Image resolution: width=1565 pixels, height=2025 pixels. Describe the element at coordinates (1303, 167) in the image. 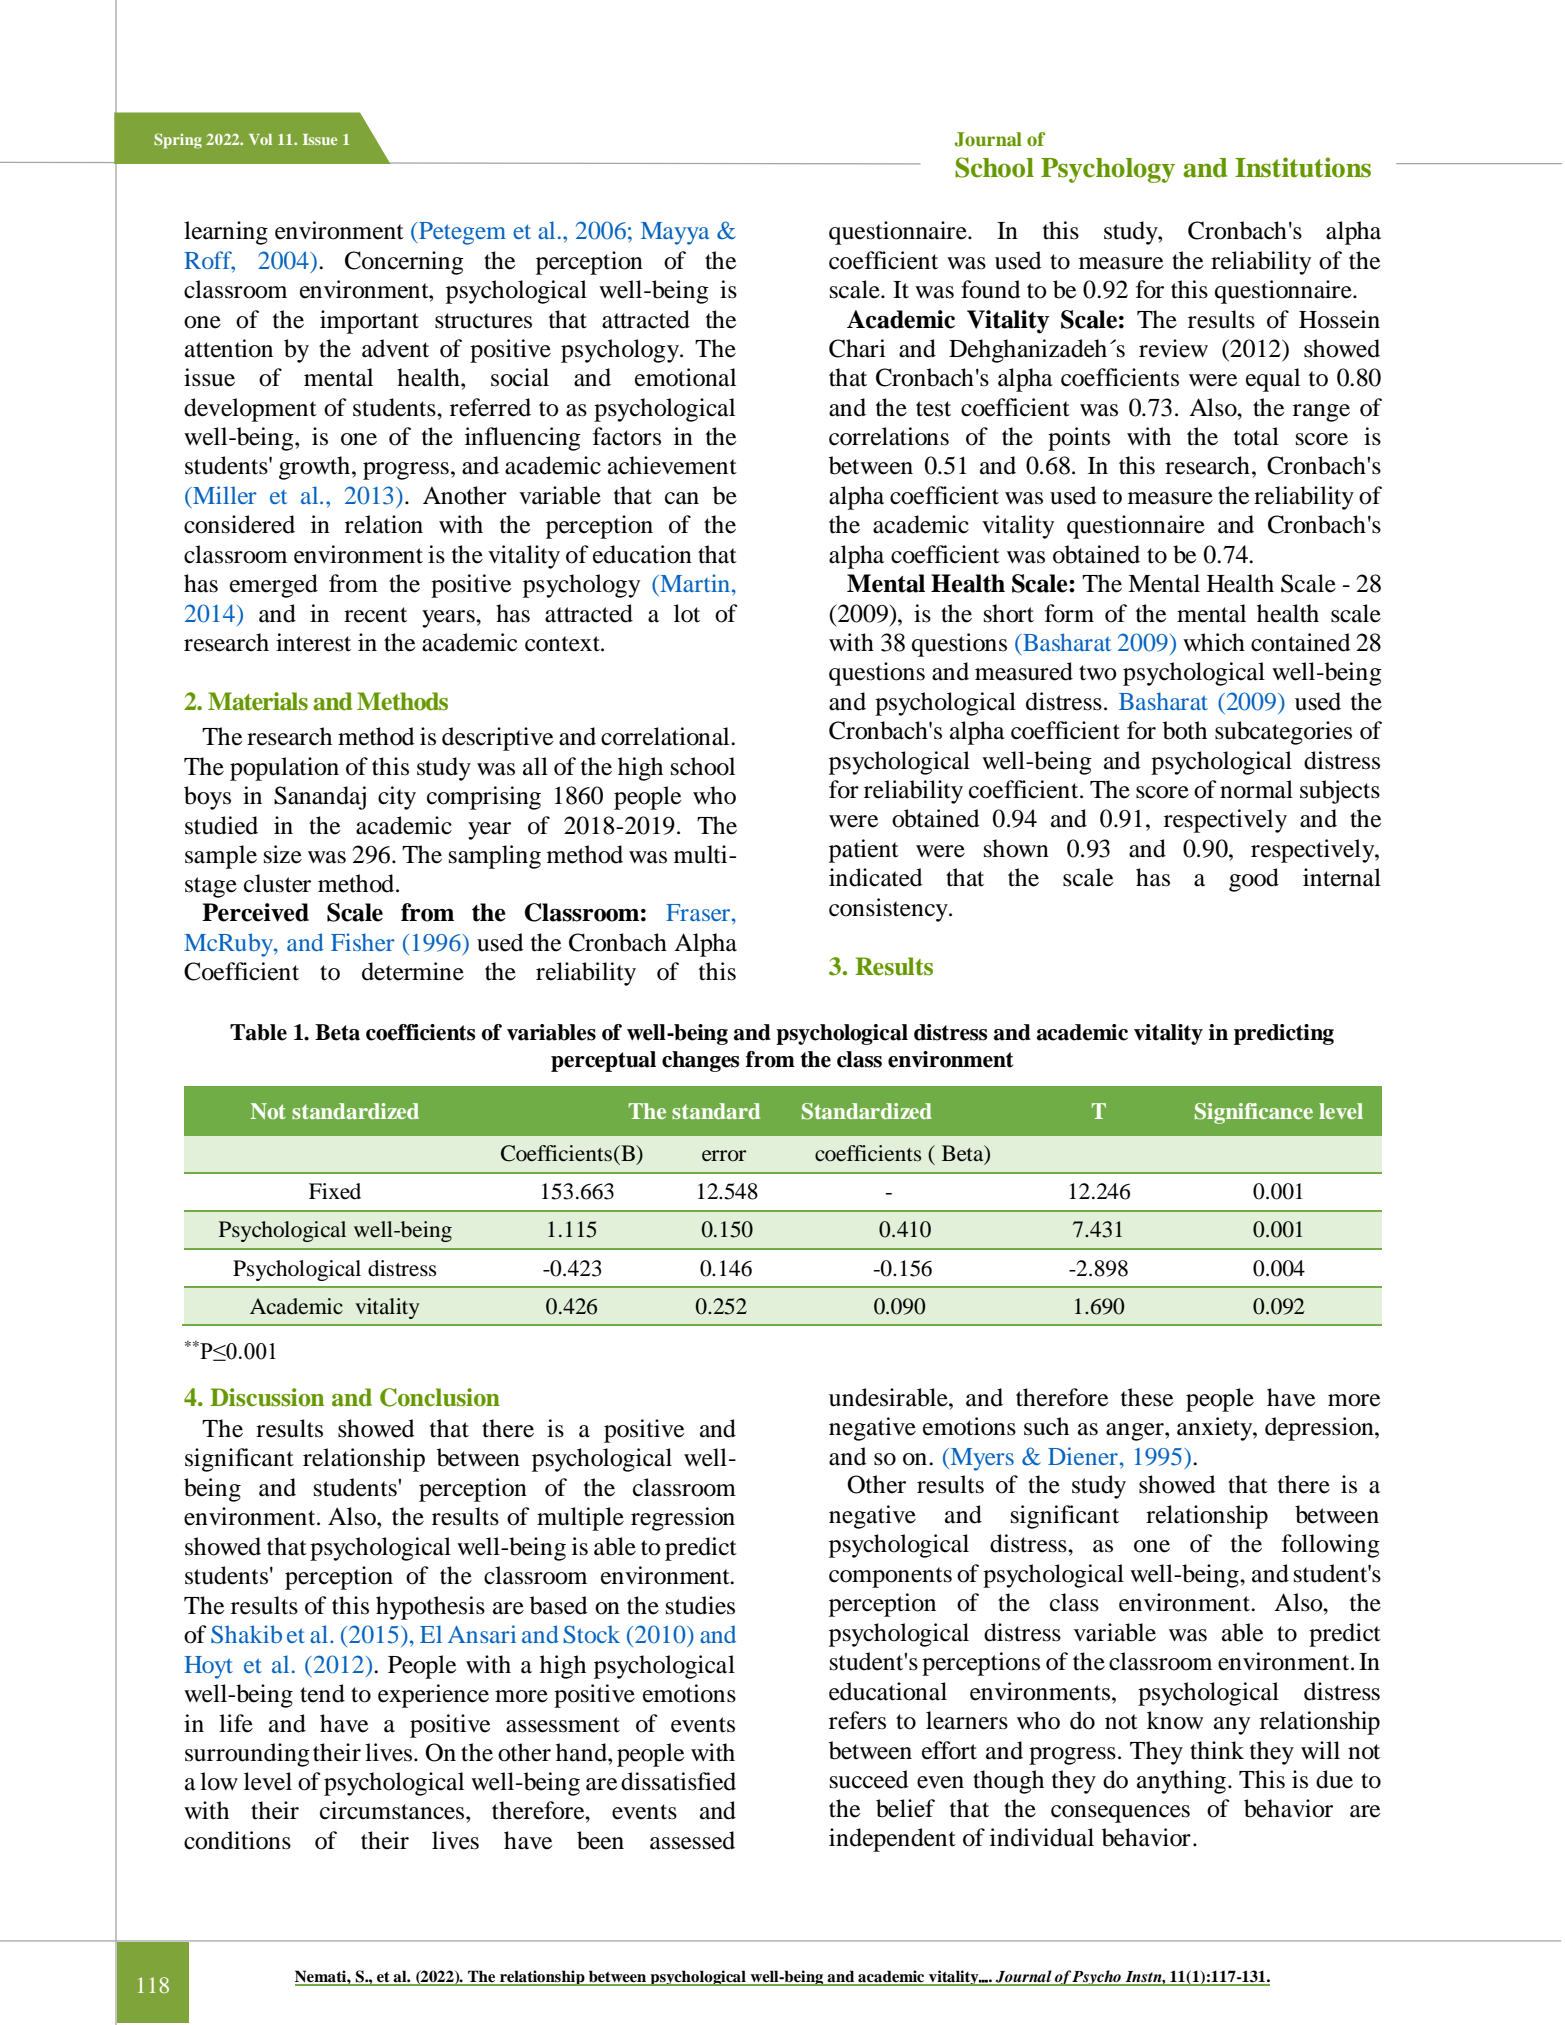

I see `Institutions` at that location.
